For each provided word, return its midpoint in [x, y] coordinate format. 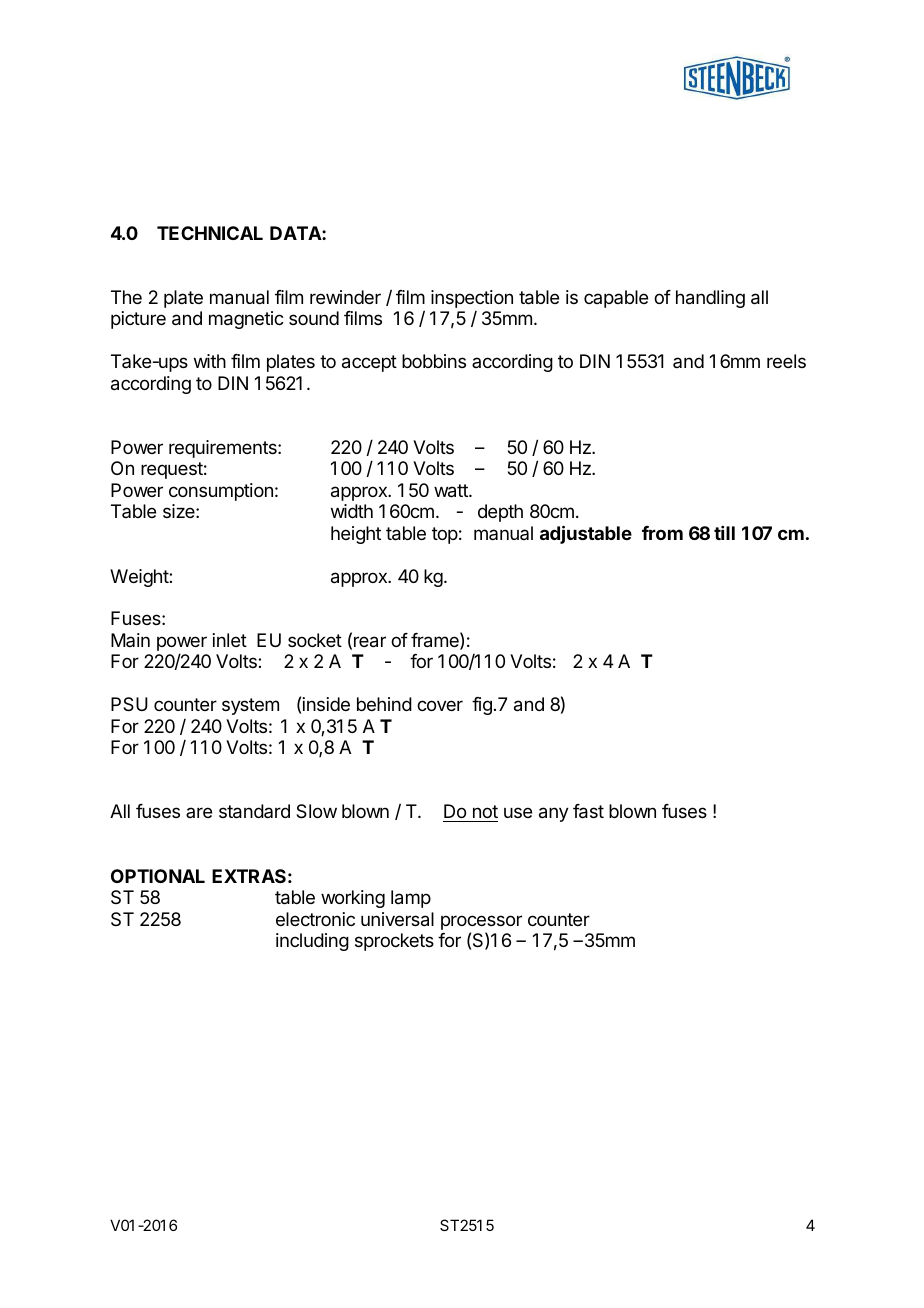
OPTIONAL [158, 876]
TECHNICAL [210, 233]
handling [710, 299]
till [724, 533]
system [250, 706]
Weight [140, 578]
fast [588, 811]
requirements [224, 449]
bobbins [434, 361]
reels [786, 361]
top [445, 535]
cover [440, 705]
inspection [472, 299]
